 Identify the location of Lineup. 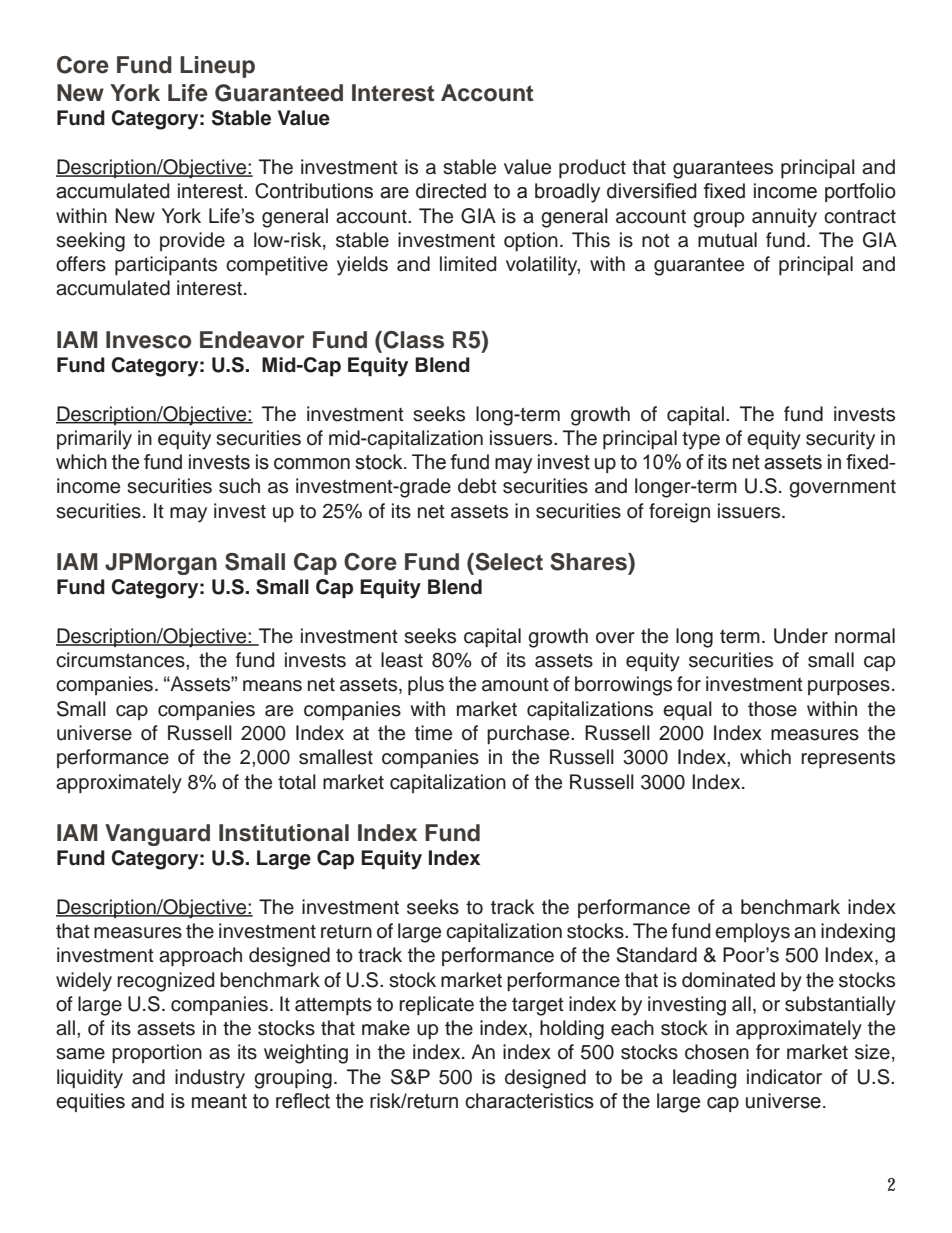
(217, 67).
